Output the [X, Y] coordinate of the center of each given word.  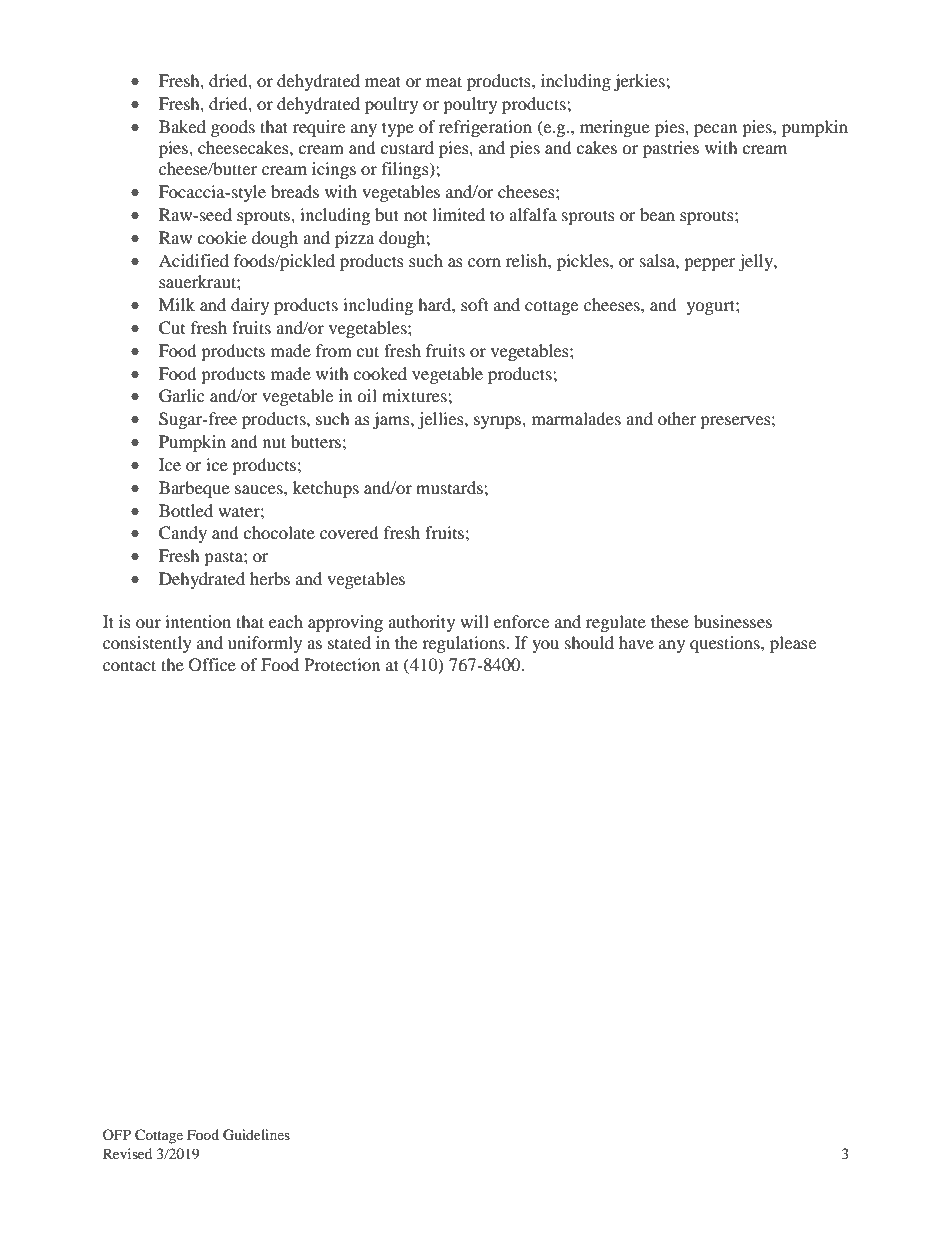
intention [198, 621]
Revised [127, 1153]
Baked [182, 126]
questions [726, 644]
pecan [715, 130]
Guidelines [256, 1135]
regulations [464, 644]
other [677, 418]
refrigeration [485, 128]
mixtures [415, 395]
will [474, 621]
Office [212, 665]
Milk [177, 304]
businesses [733, 621]
